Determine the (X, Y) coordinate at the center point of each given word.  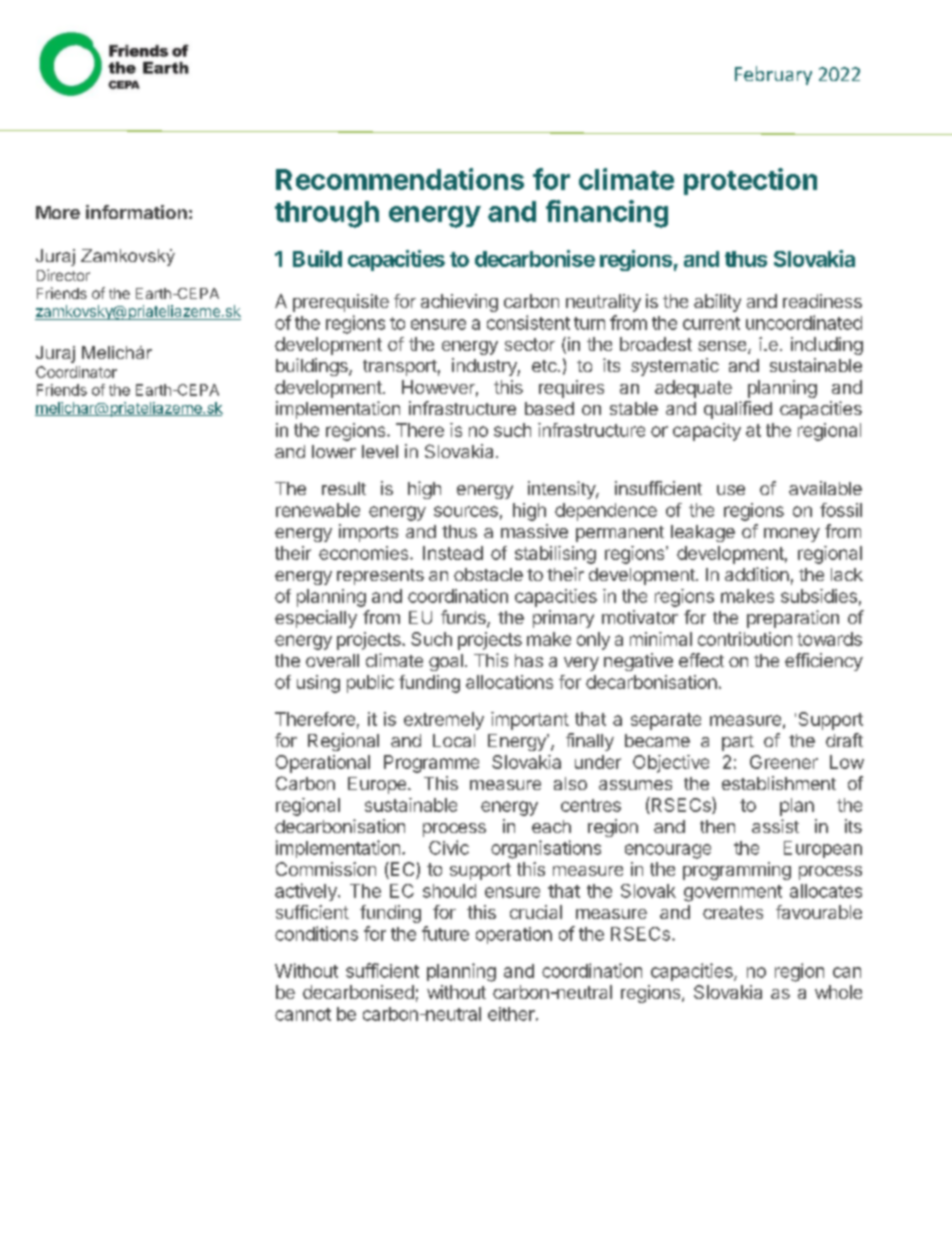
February (773, 75)
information (136, 212)
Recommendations (400, 179)
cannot (303, 1014)
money (792, 535)
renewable (318, 510)
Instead (453, 553)
